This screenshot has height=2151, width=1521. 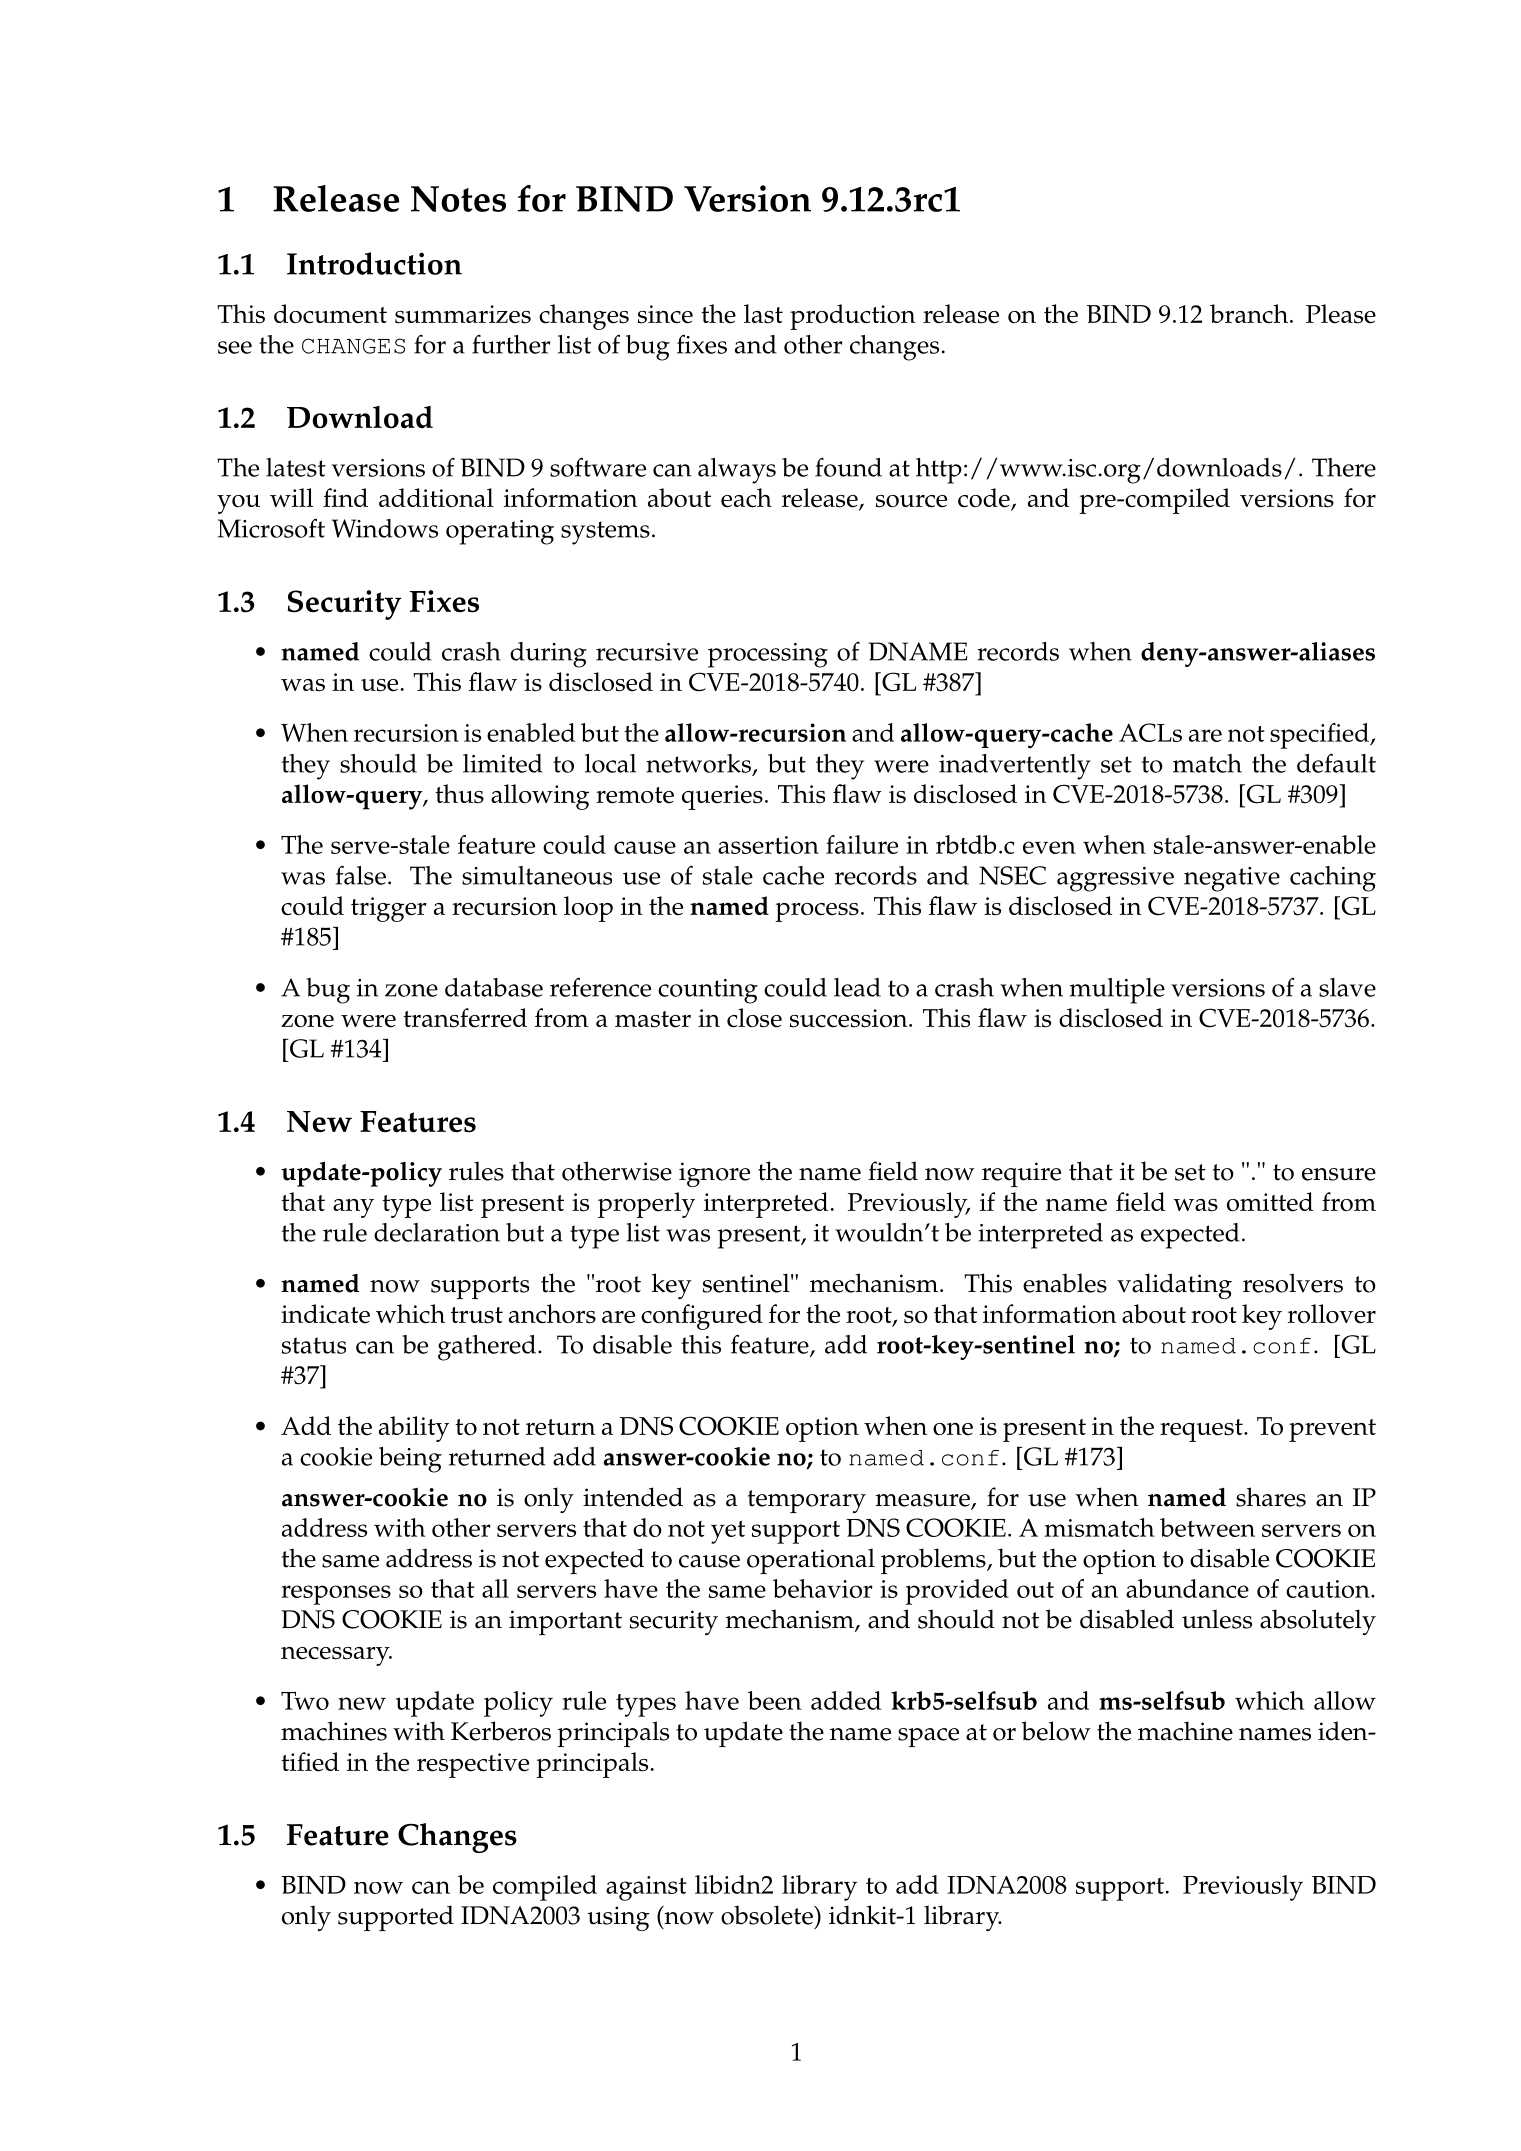 What do you see at coordinates (768, 1915) in the screenshot?
I see `obsolete` at bounding box center [768, 1915].
